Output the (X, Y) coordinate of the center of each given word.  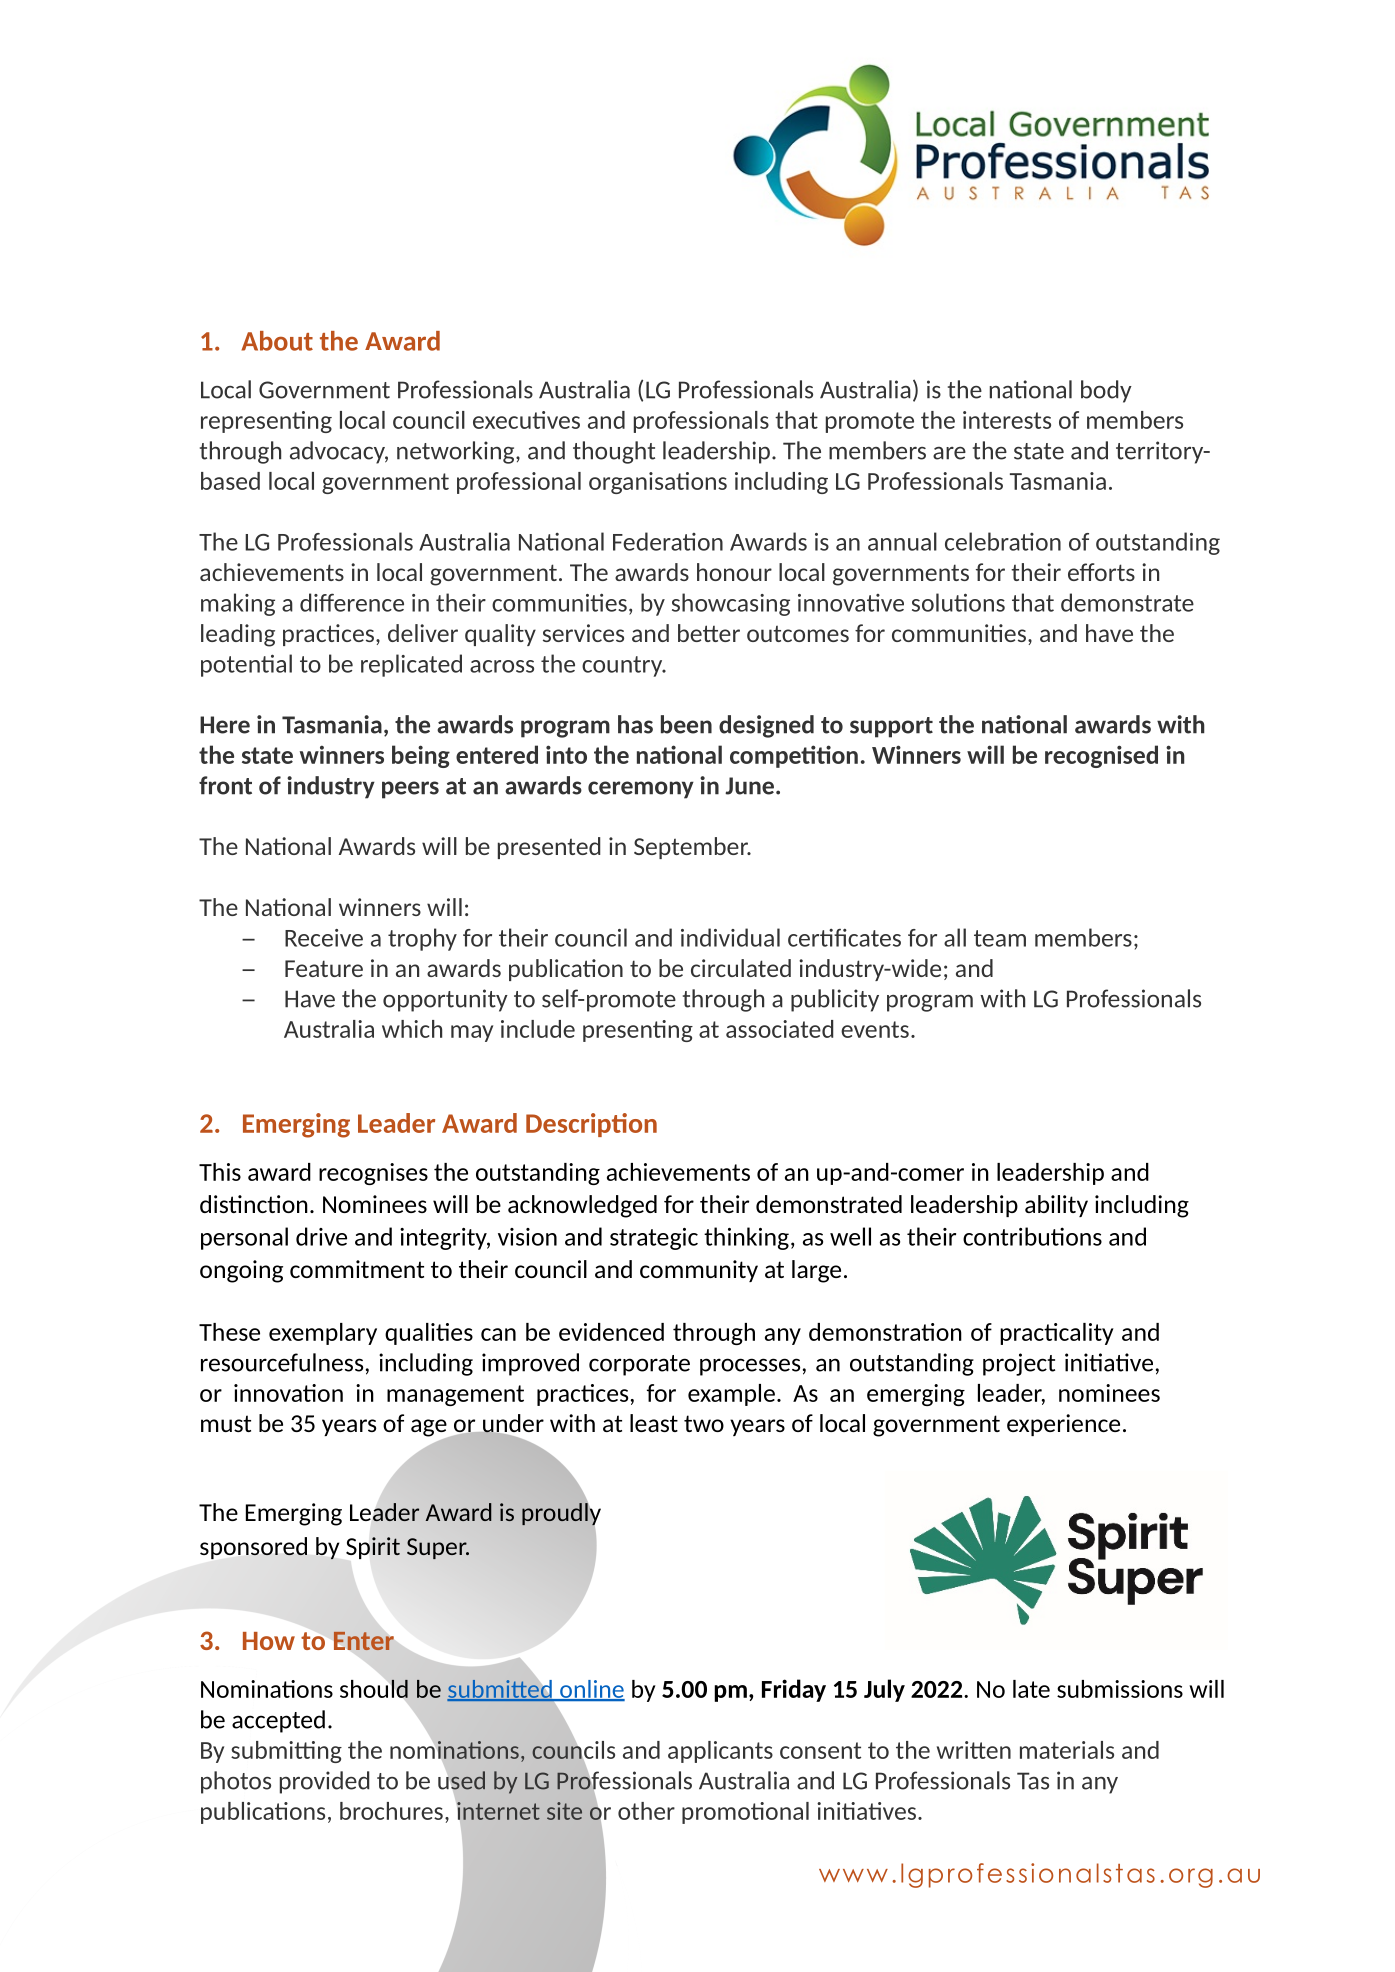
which (412, 1029)
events (875, 1029)
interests (1007, 420)
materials (1067, 1750)
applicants (720, 1752)
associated (779, 1029)
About (277, 341)
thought (614, 452)
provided (324, 1782)
